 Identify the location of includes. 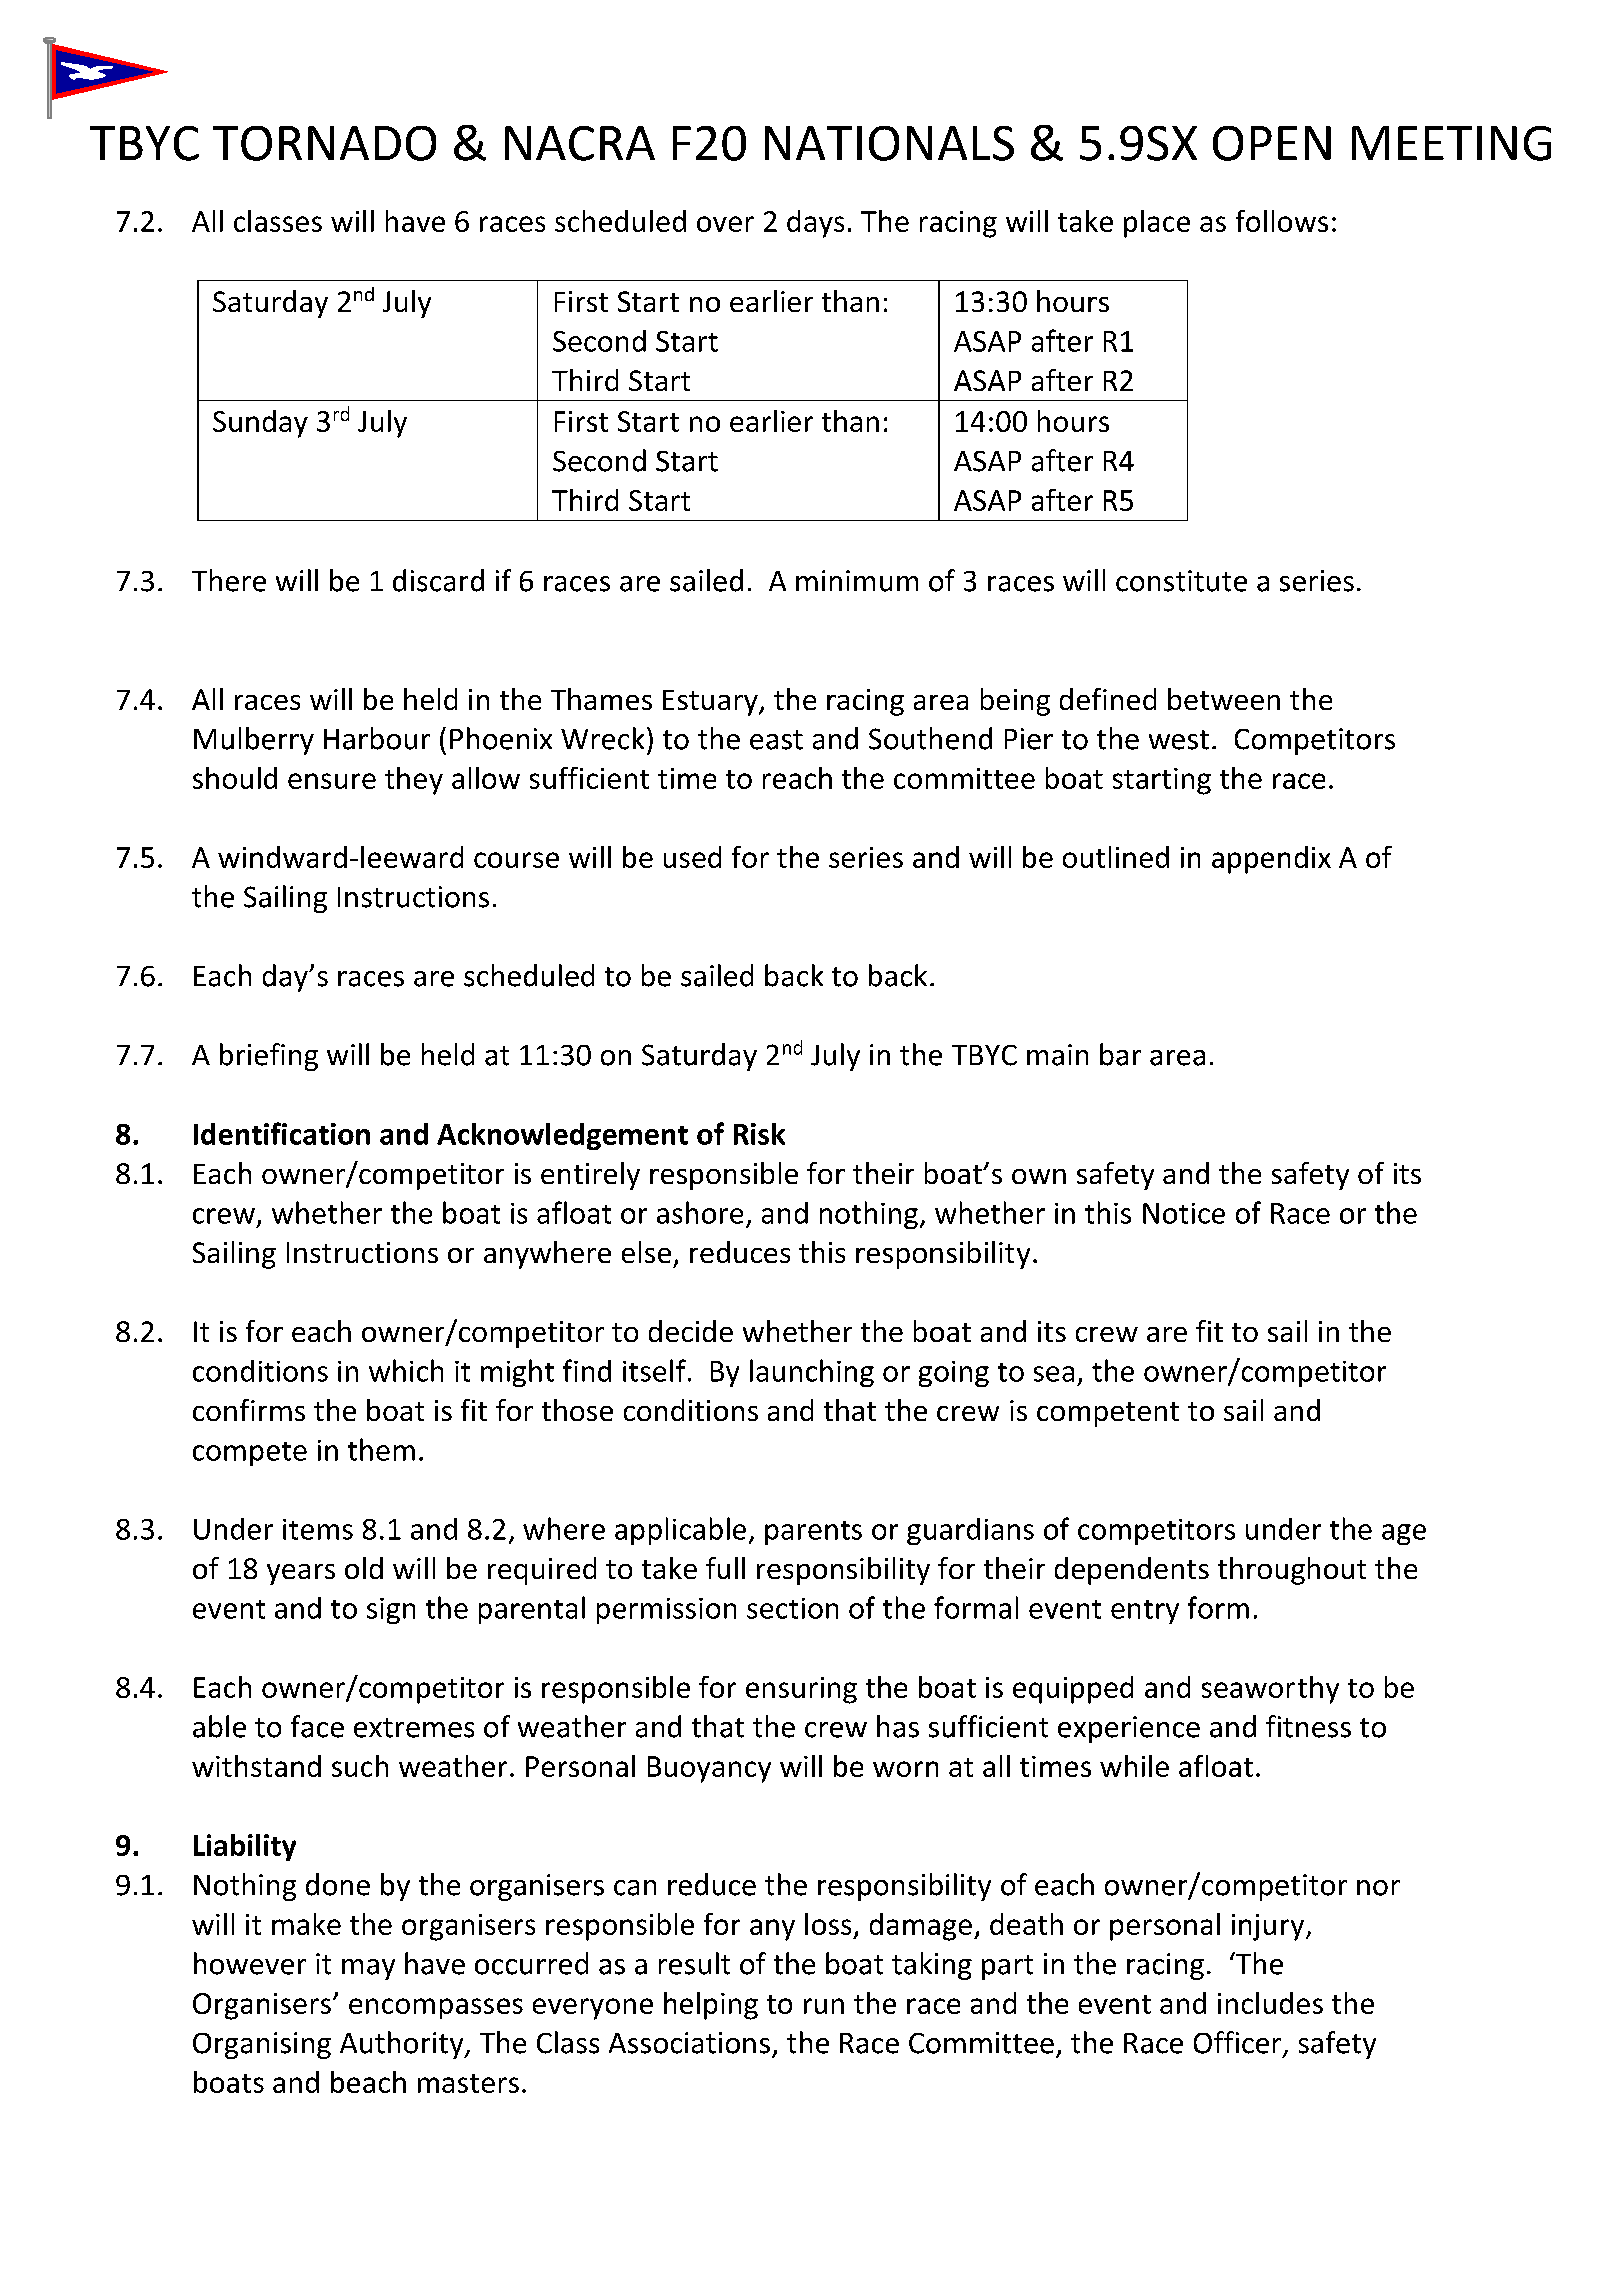
(1270, 2003).
